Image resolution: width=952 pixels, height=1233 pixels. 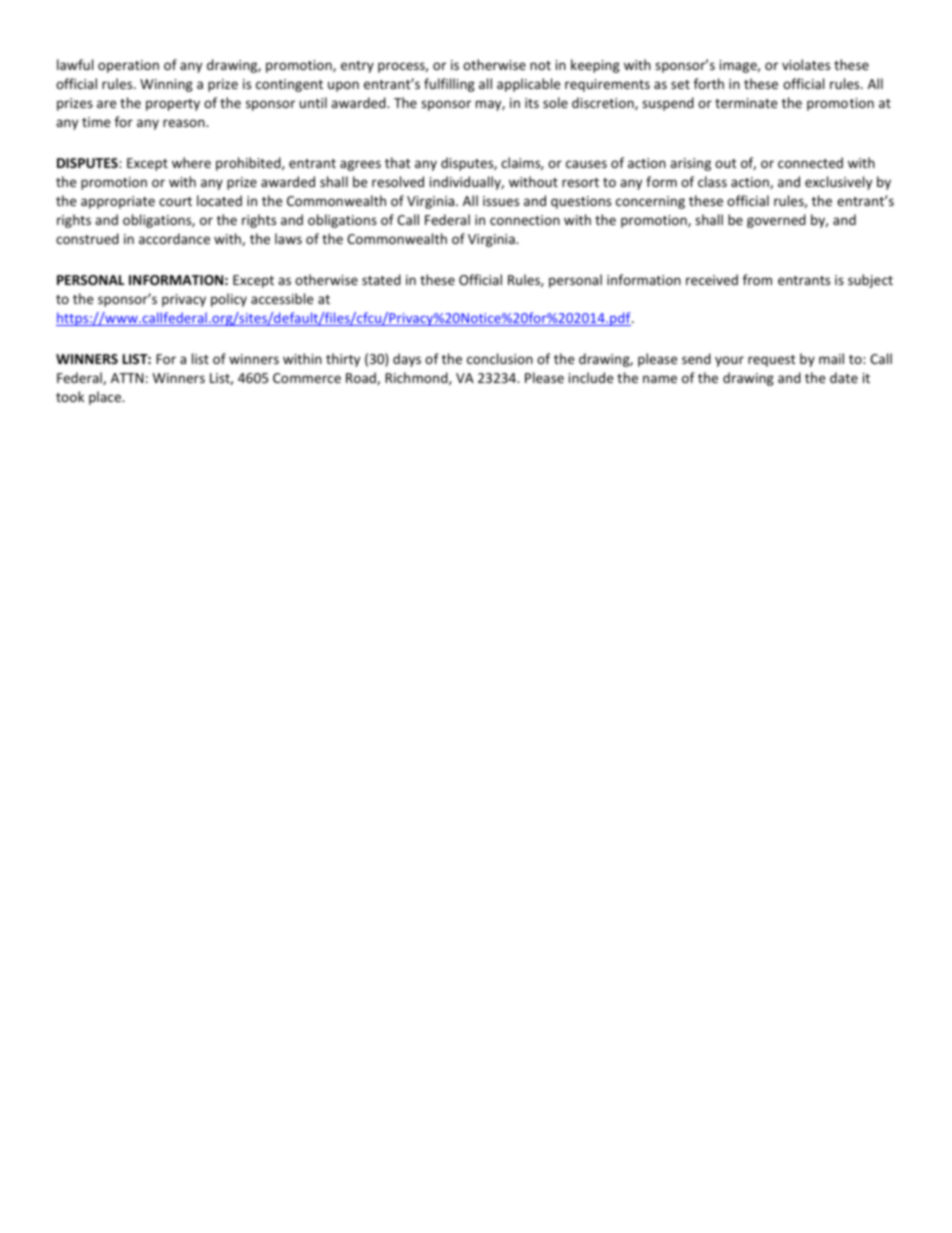 I want to click on connected, so click(x=810, y=162).
